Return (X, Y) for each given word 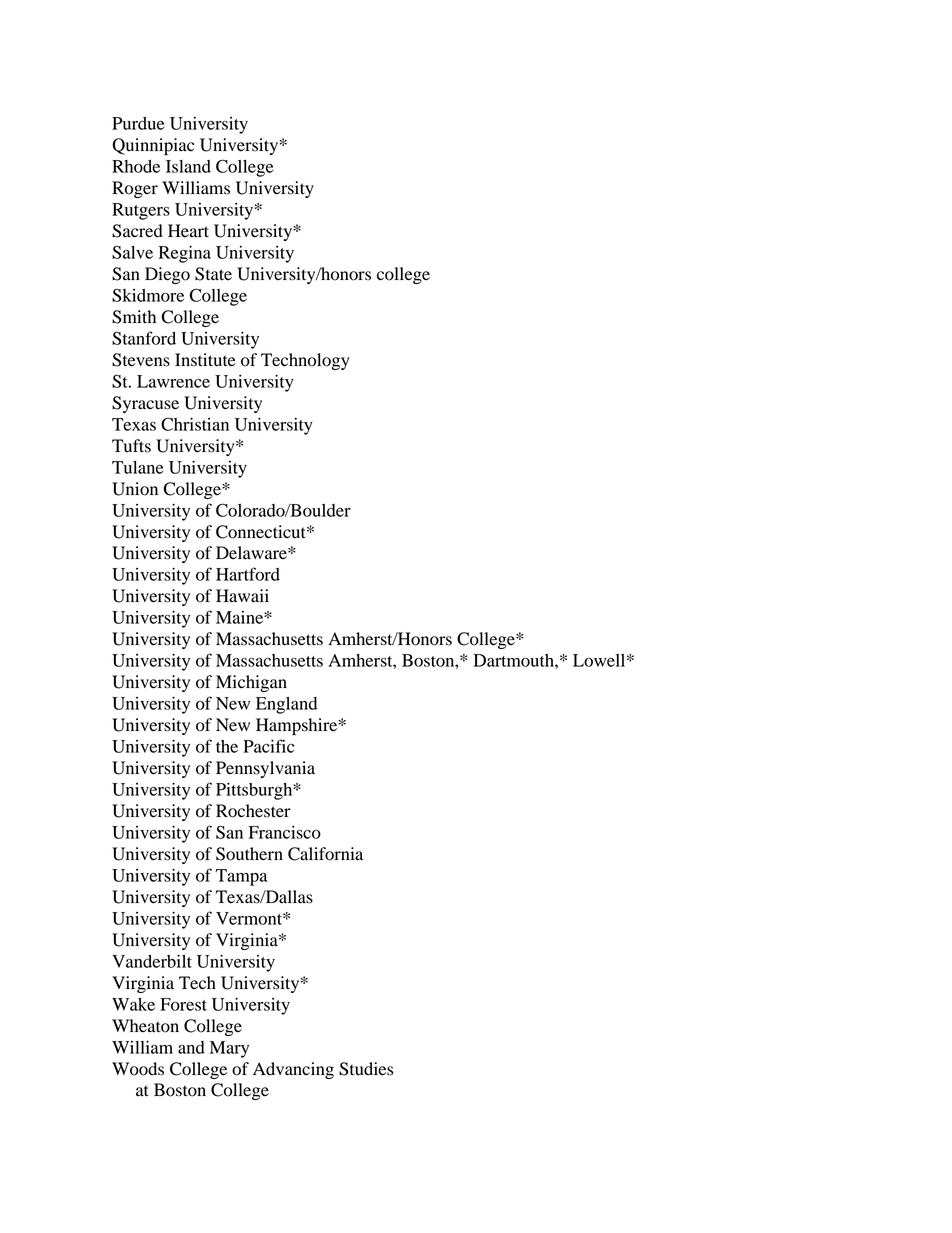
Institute (205, 360)
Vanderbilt (152, 961)
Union (135, 489)
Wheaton (145, 1026)
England (286, 705)
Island (188, 166)
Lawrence (173, 381)
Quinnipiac (153, 146)
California (325, 854)
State (213, 274)
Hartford (248, 574)
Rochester (253, 811)
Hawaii (242, 596)
